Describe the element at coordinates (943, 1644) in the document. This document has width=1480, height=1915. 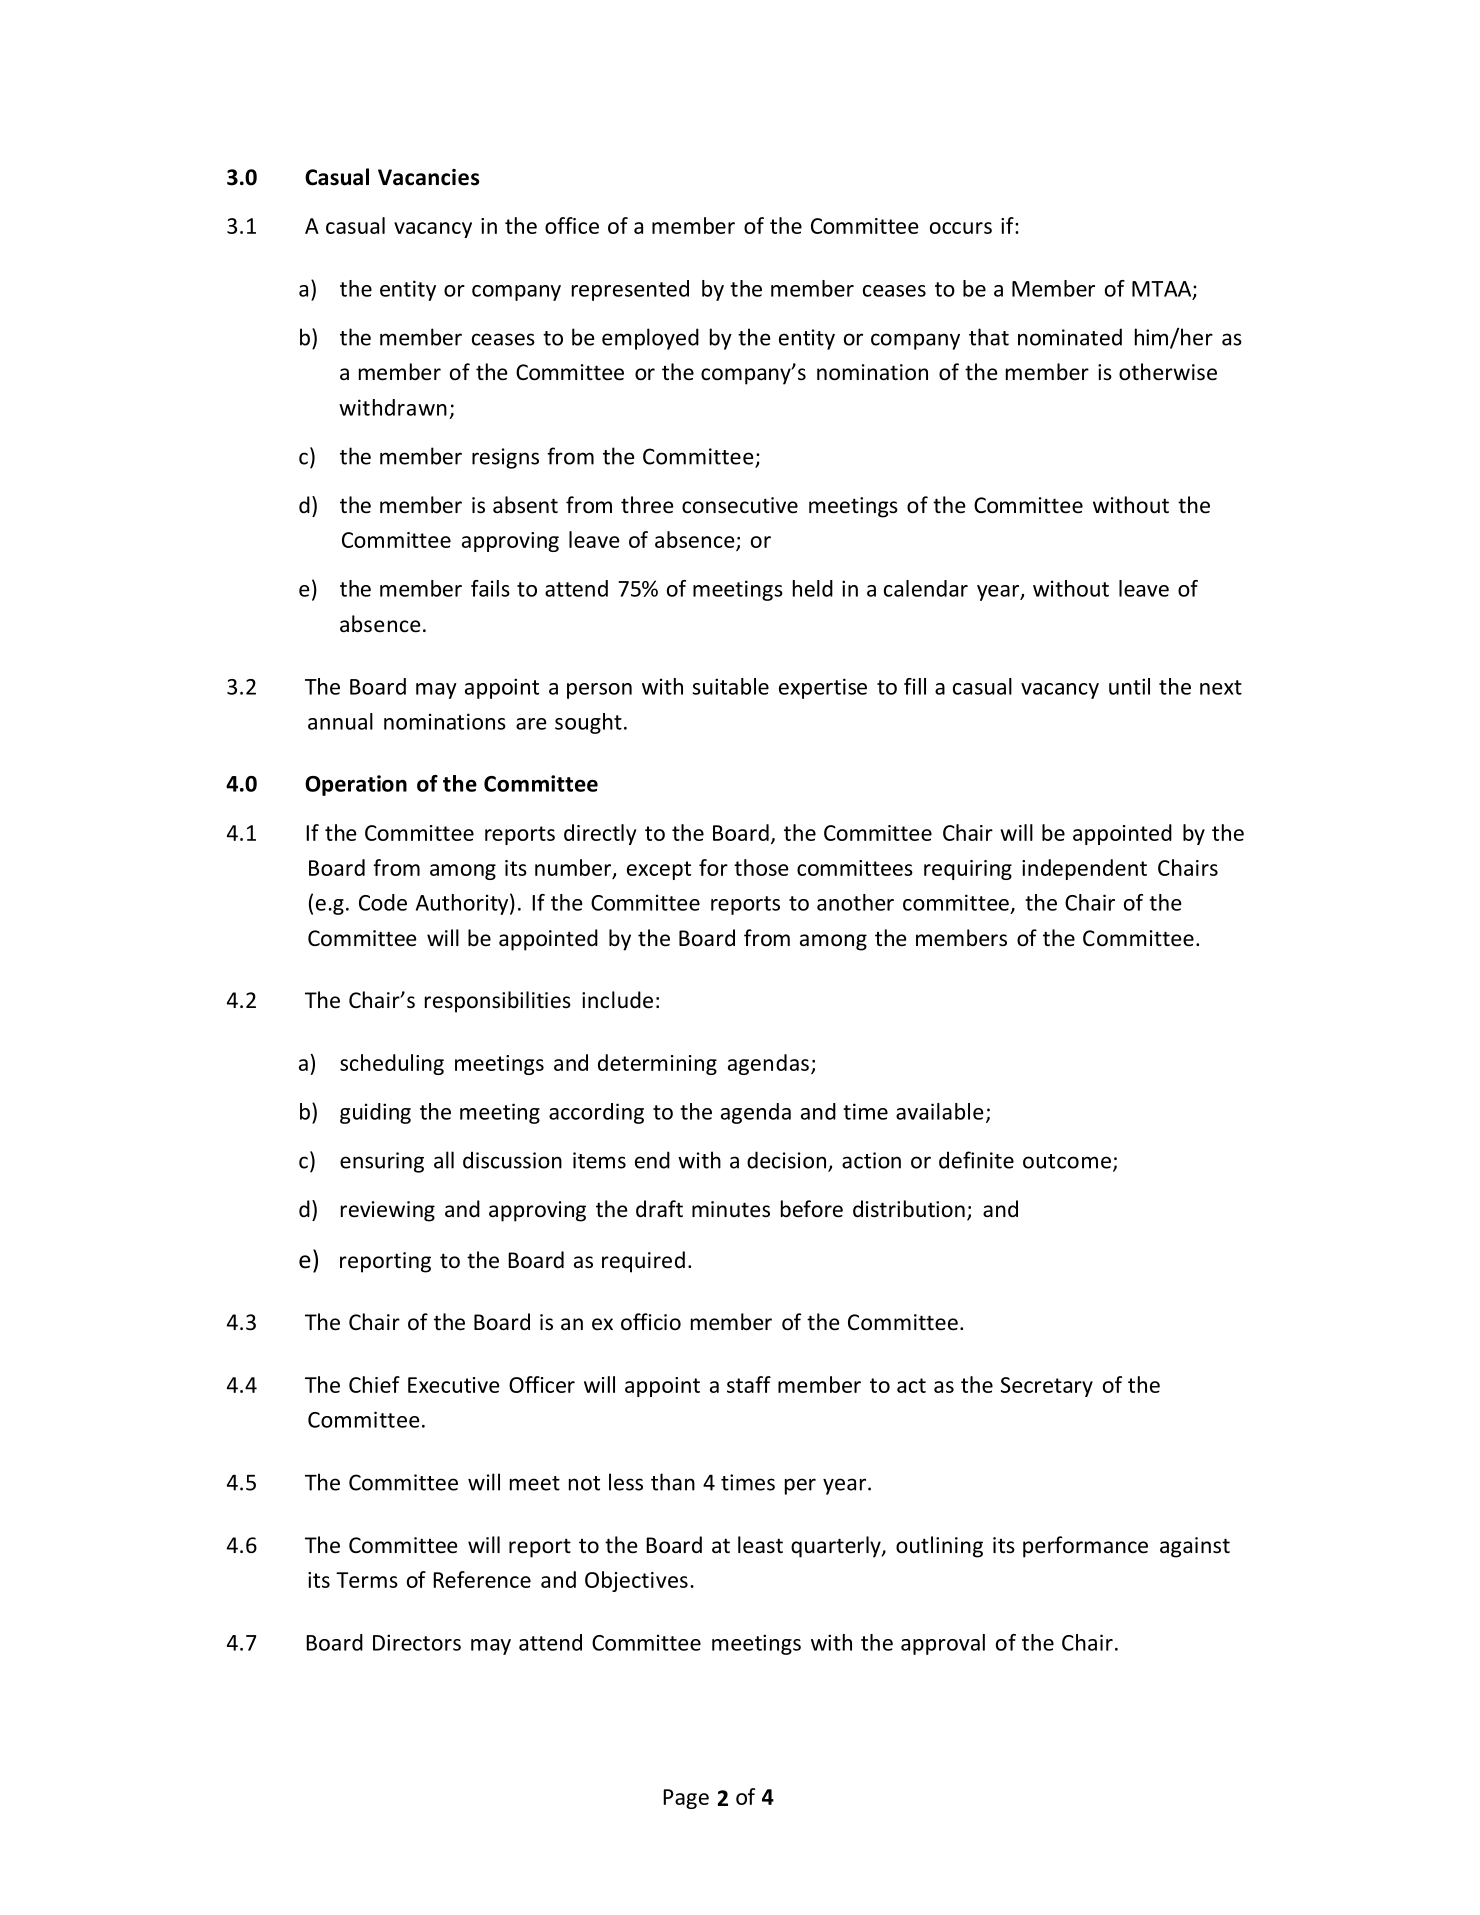
I see `approval` at that location.
